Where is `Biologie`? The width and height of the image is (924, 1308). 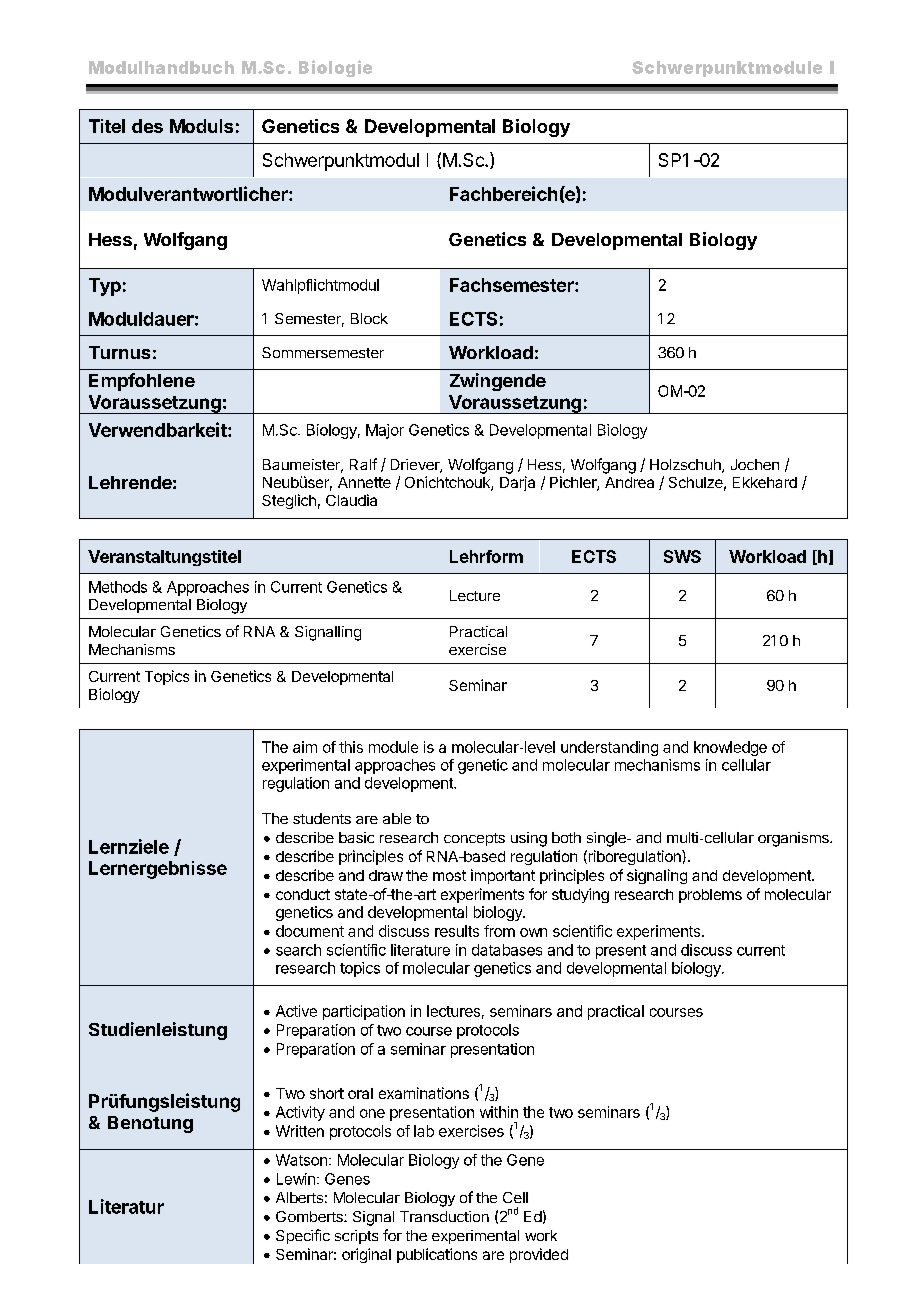
Biologie is located at coordinates (335, 68).
